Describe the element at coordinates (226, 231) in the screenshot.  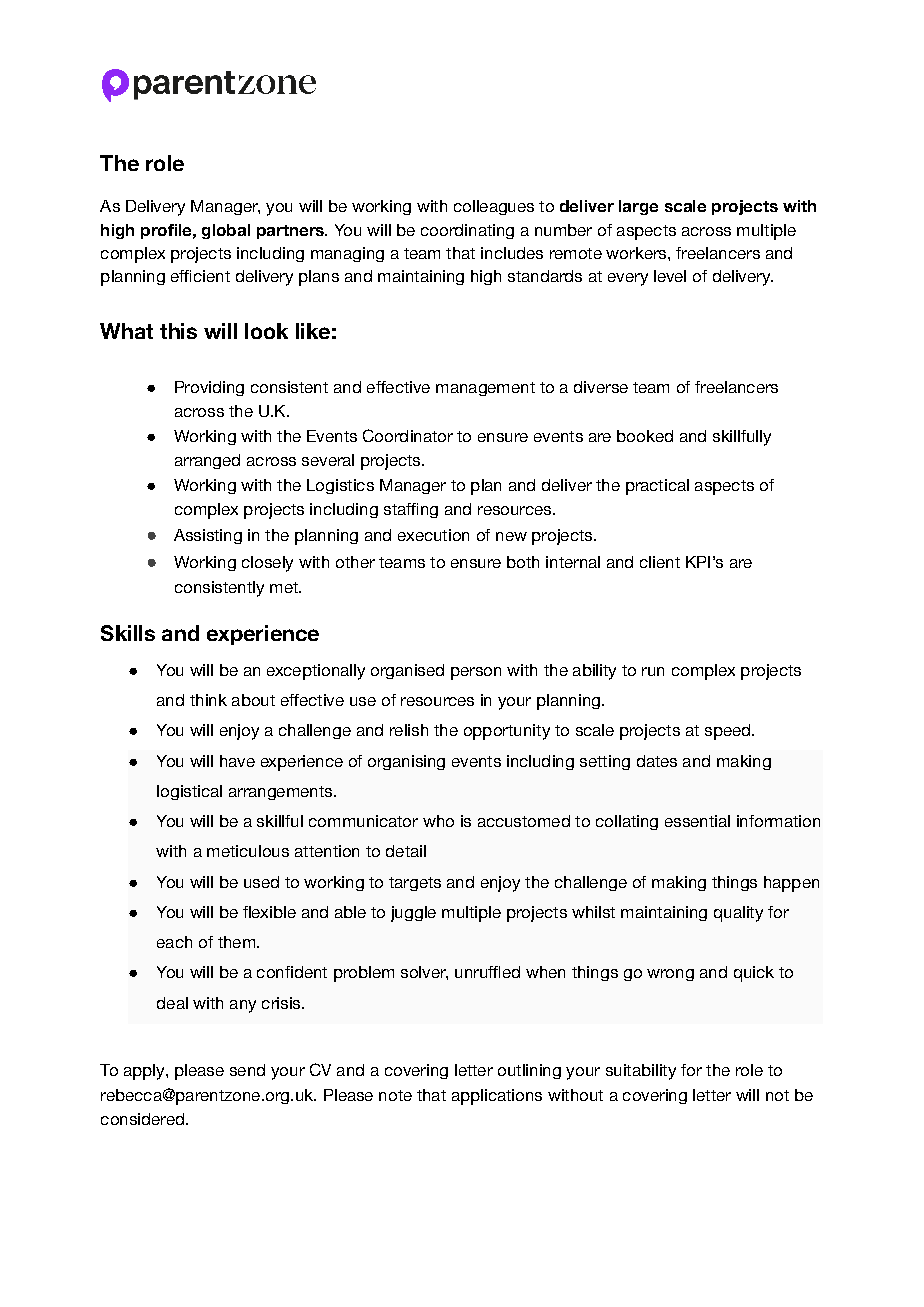
I see `global` at that location.
